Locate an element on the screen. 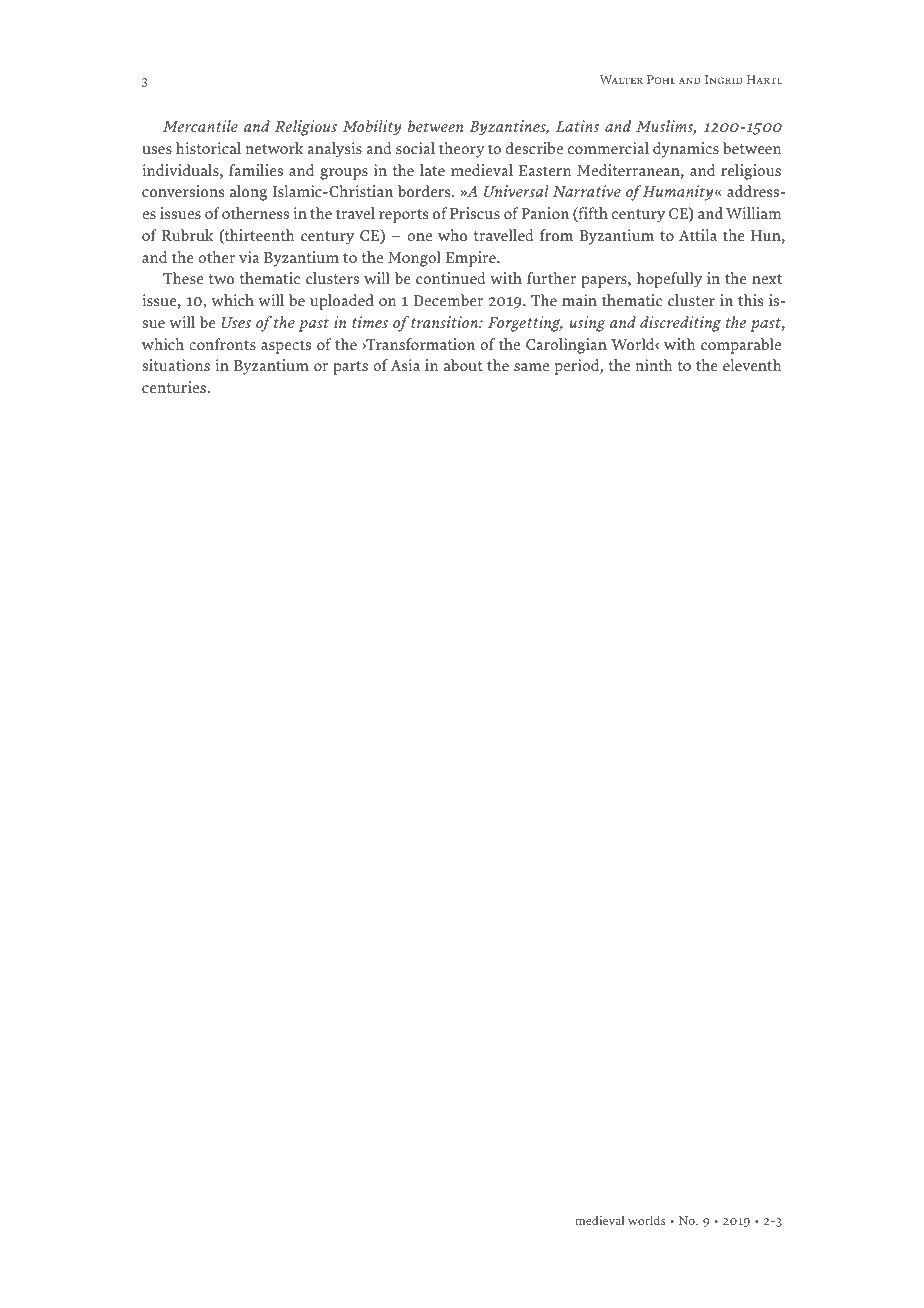  Walter is located at coordinates (621, 79).
